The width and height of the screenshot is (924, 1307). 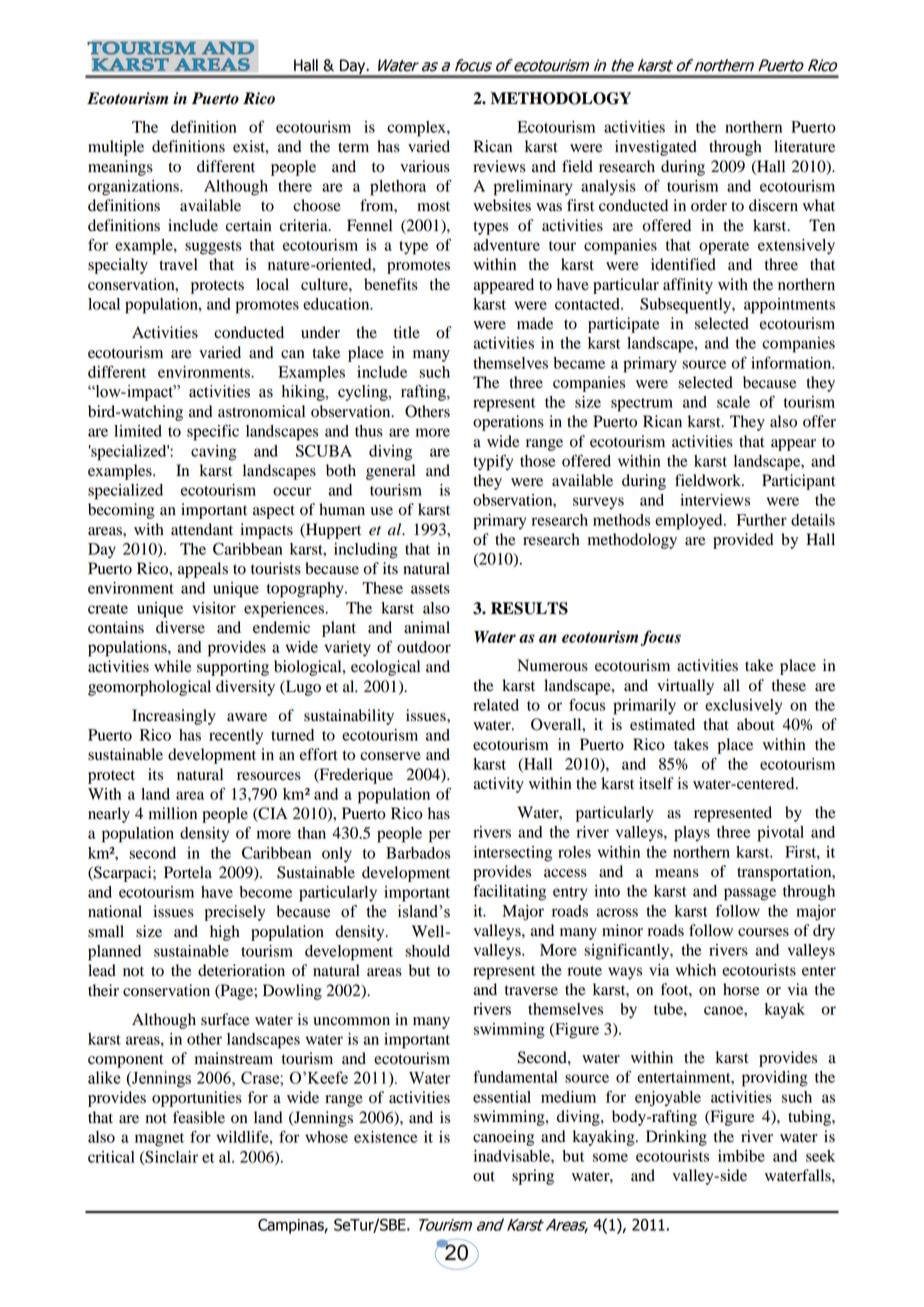 What do you see at coordinates (510, 892) in the screenshot?
I see `facilitating` at bounding box center [510, 892].
